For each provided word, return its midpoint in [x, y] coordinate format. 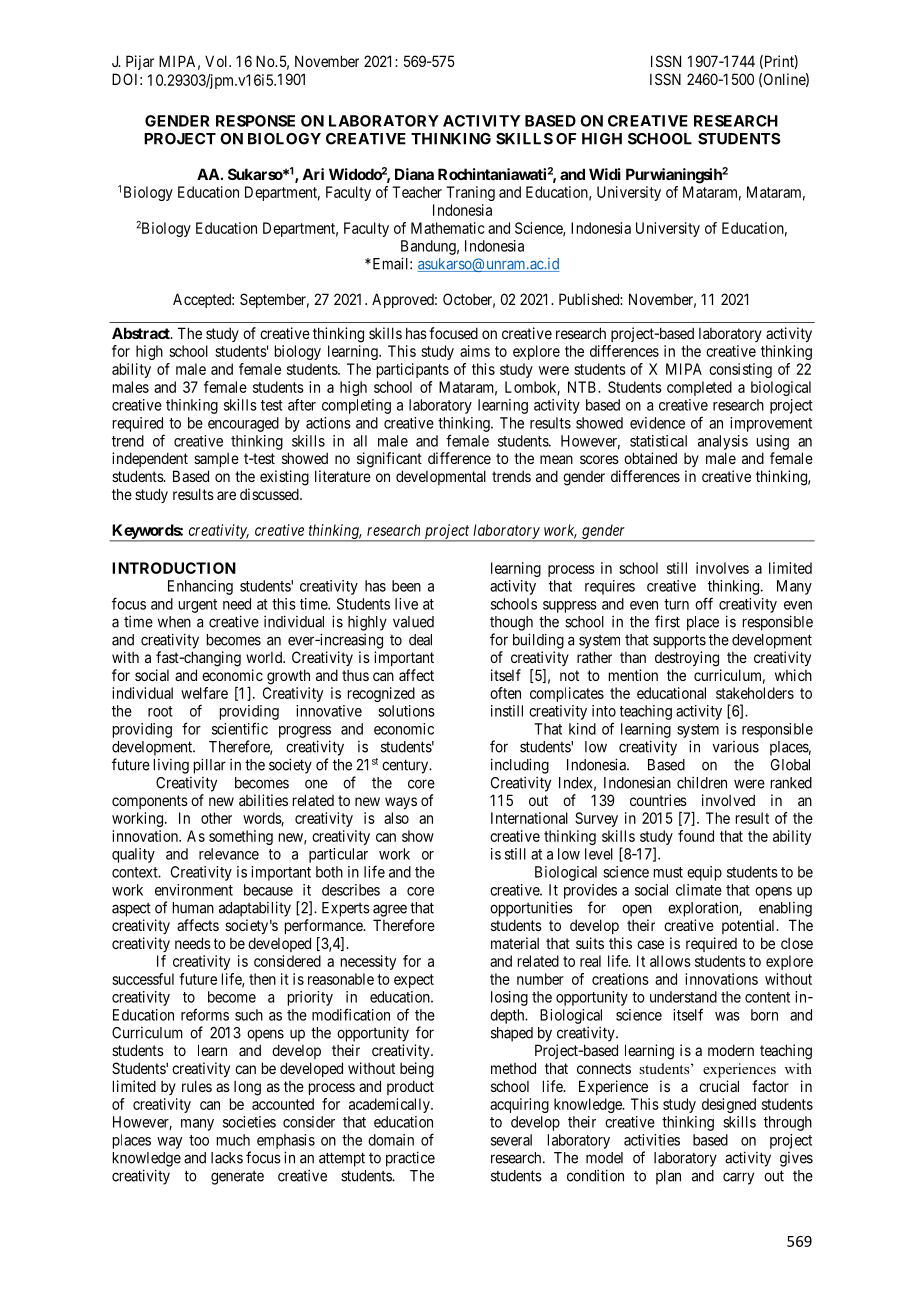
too [199, 1140]
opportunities [531, 909]
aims [475, 351]
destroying [687, 659]
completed [699, 388]
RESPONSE [255, 121]
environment [194, 890]
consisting [740, 370]
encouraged [243, 424]
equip [704, 873]
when [174, 622]
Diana [414, 174]
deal [420, 640]
